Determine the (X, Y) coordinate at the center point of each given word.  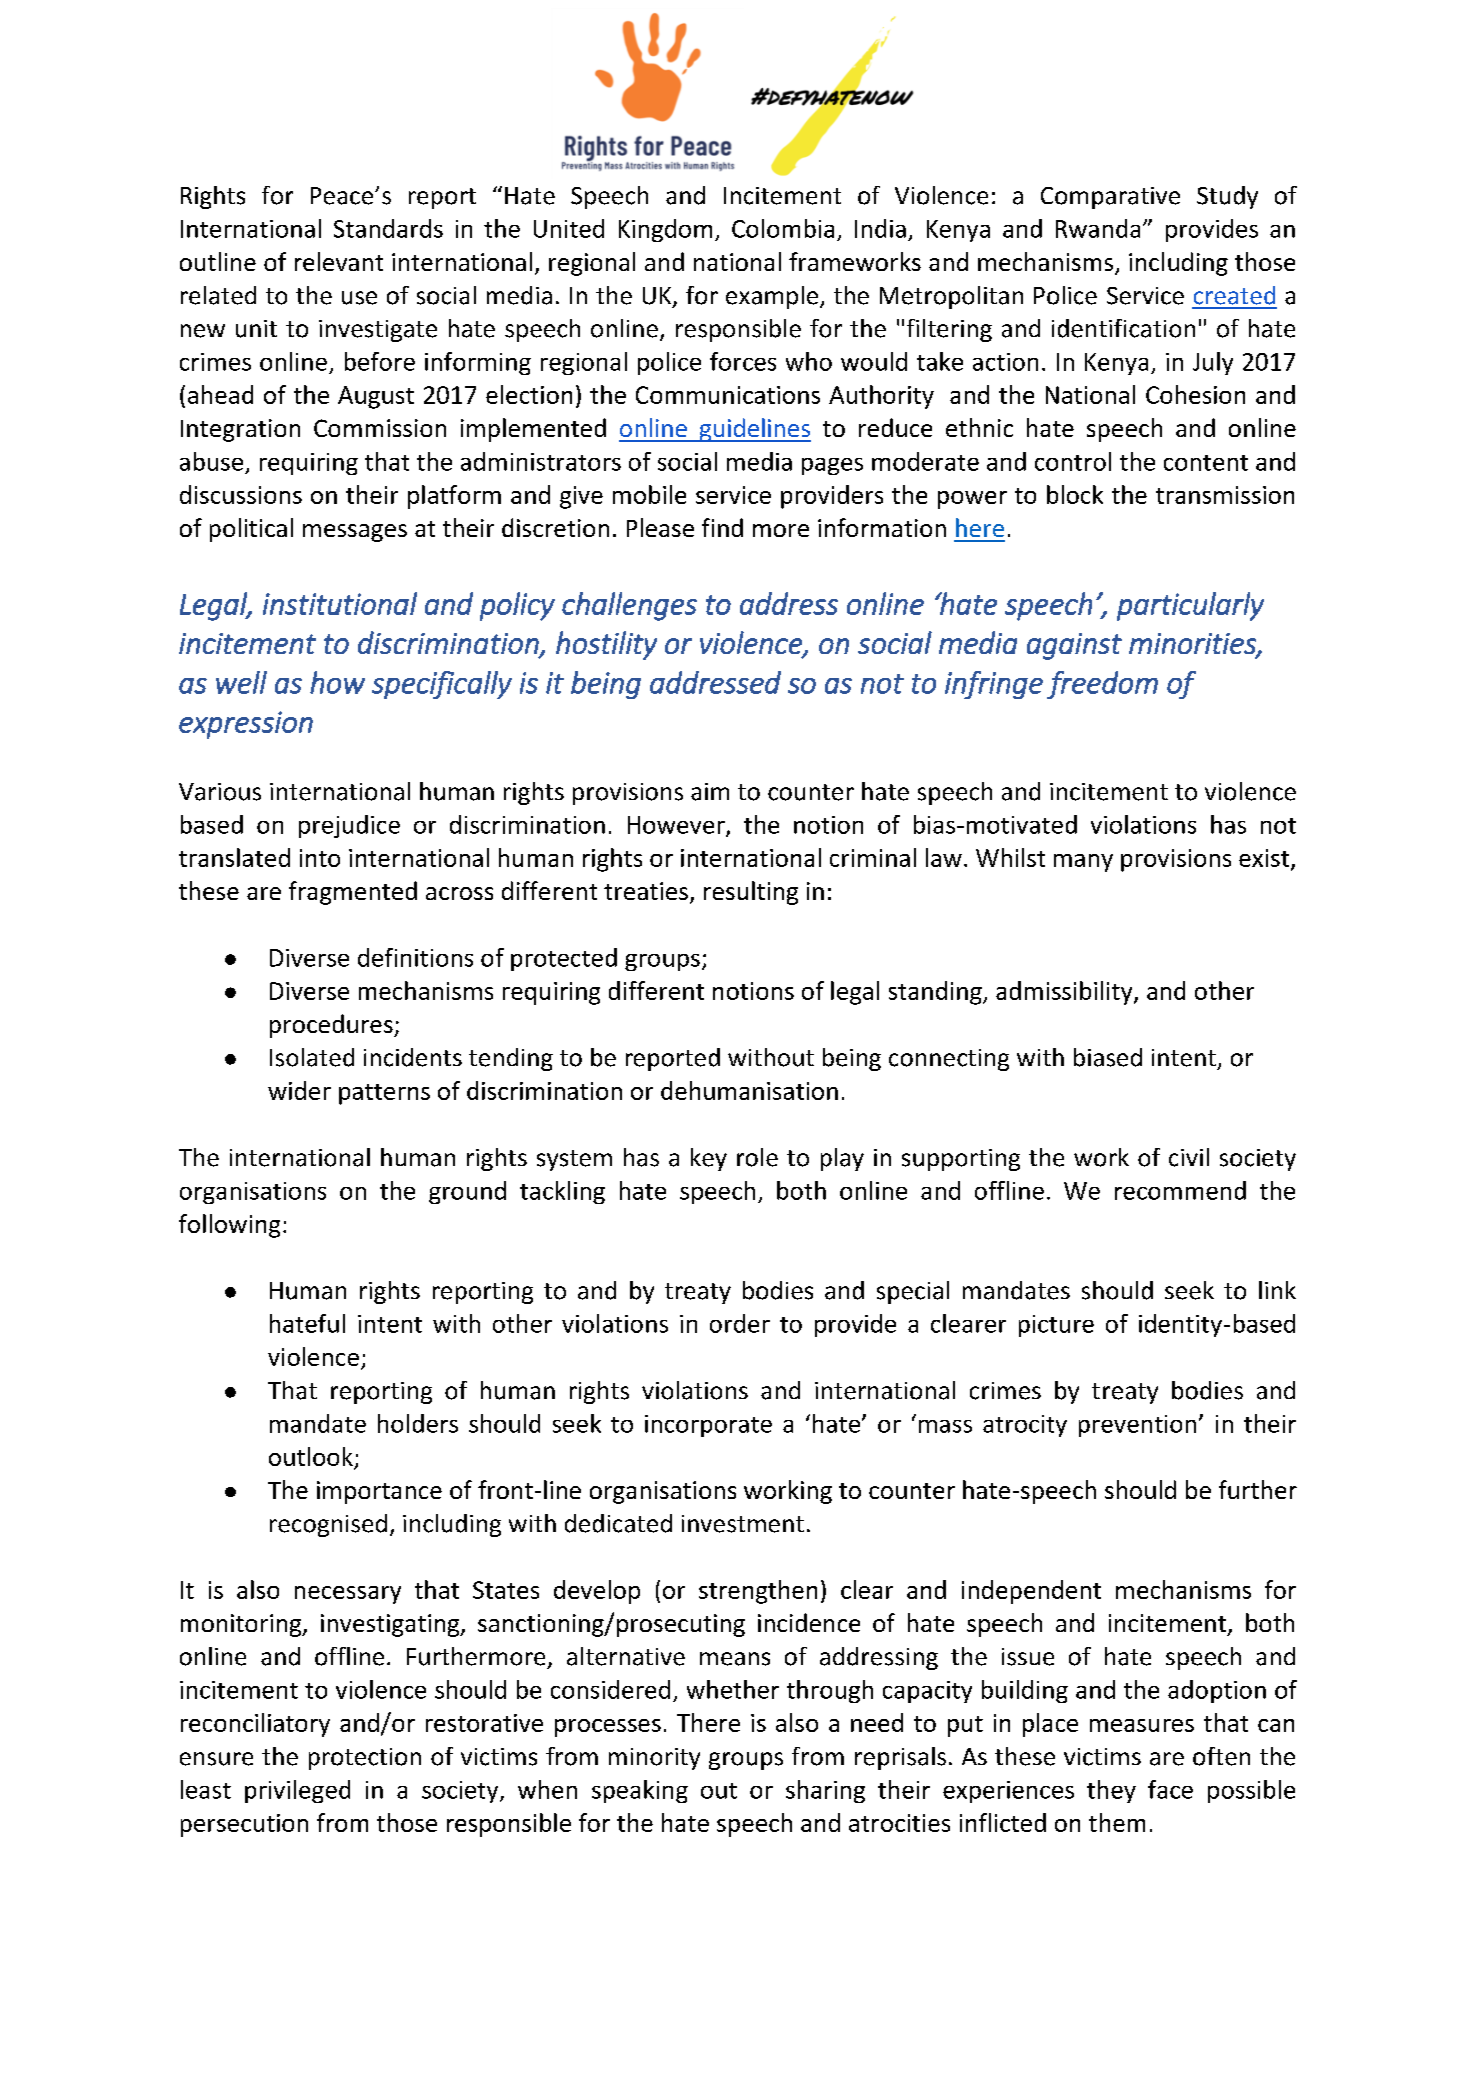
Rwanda (1098, 228)
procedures (332, 1026)
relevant (339, 261)
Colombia (783, 228)
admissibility (1065, 993)
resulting (751, 893)
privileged (297, 1791)
